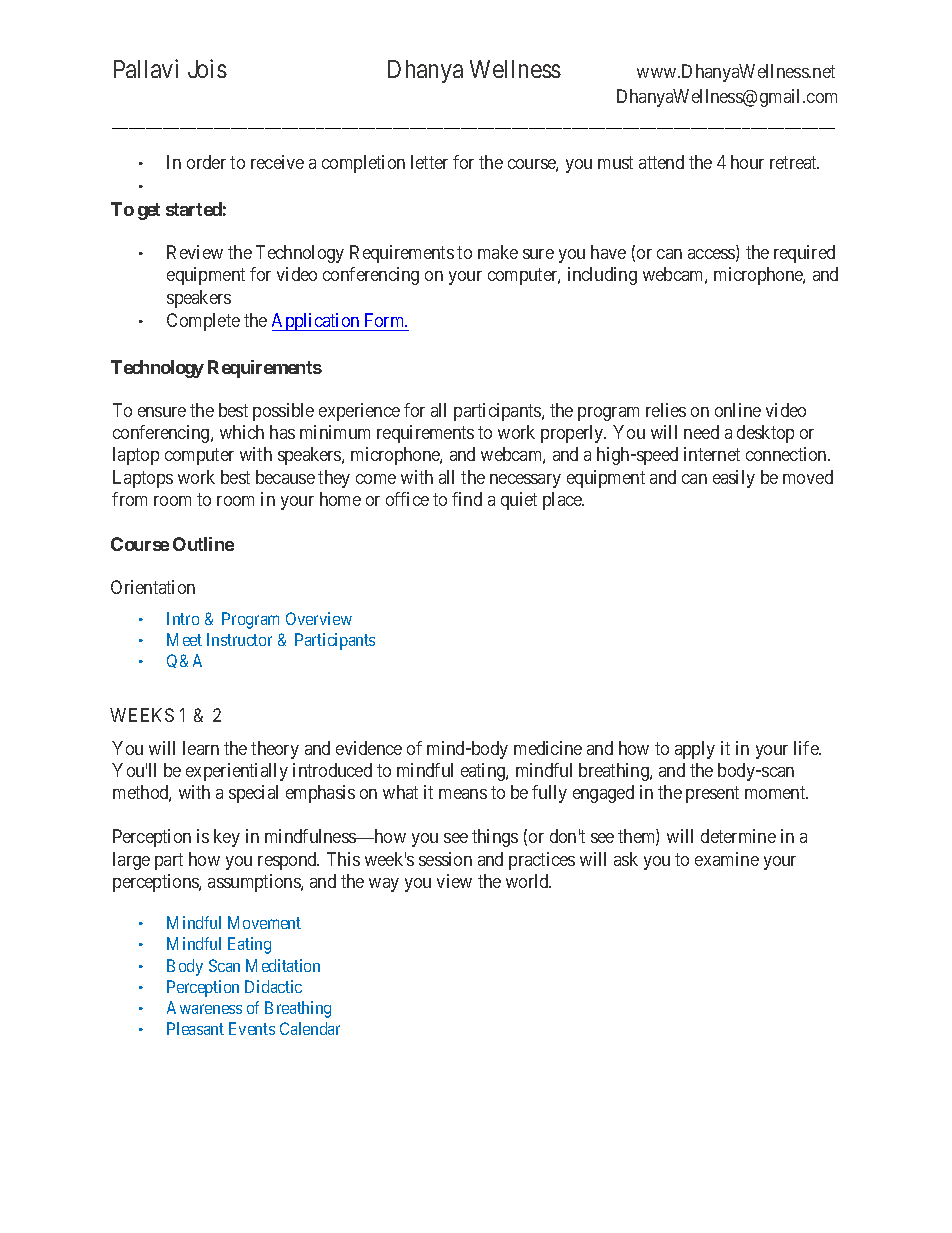 This screenshot has width=952, height=1233. I want to click on present, so click(712, 794).
